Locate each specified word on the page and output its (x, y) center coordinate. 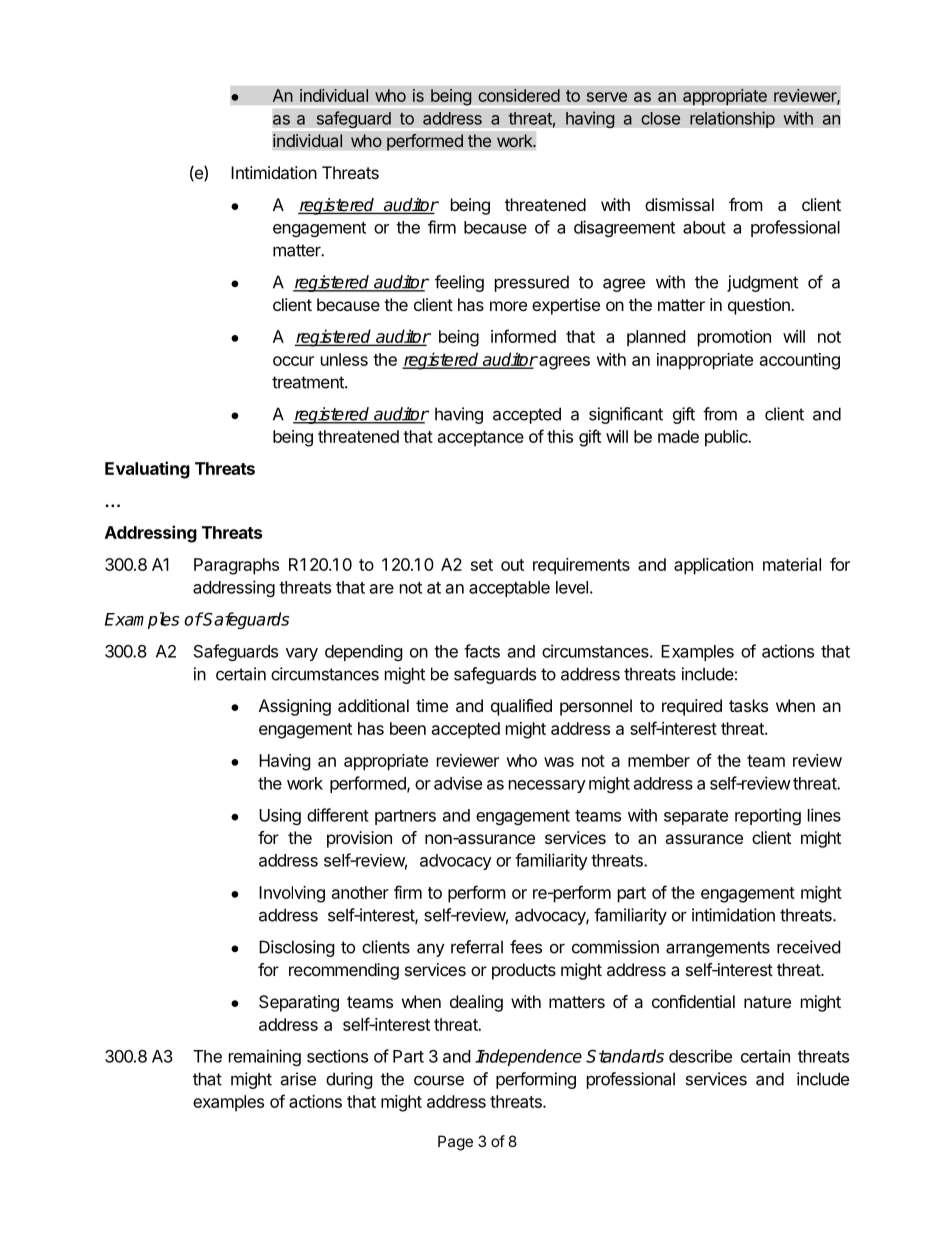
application (713, 566)
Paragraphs (236, 566)
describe (700, 1056)
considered (519, 95)
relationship (732, 119)
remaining (265, 1057)
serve (607, 97)
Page (455, 1143)
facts (482, 651)
